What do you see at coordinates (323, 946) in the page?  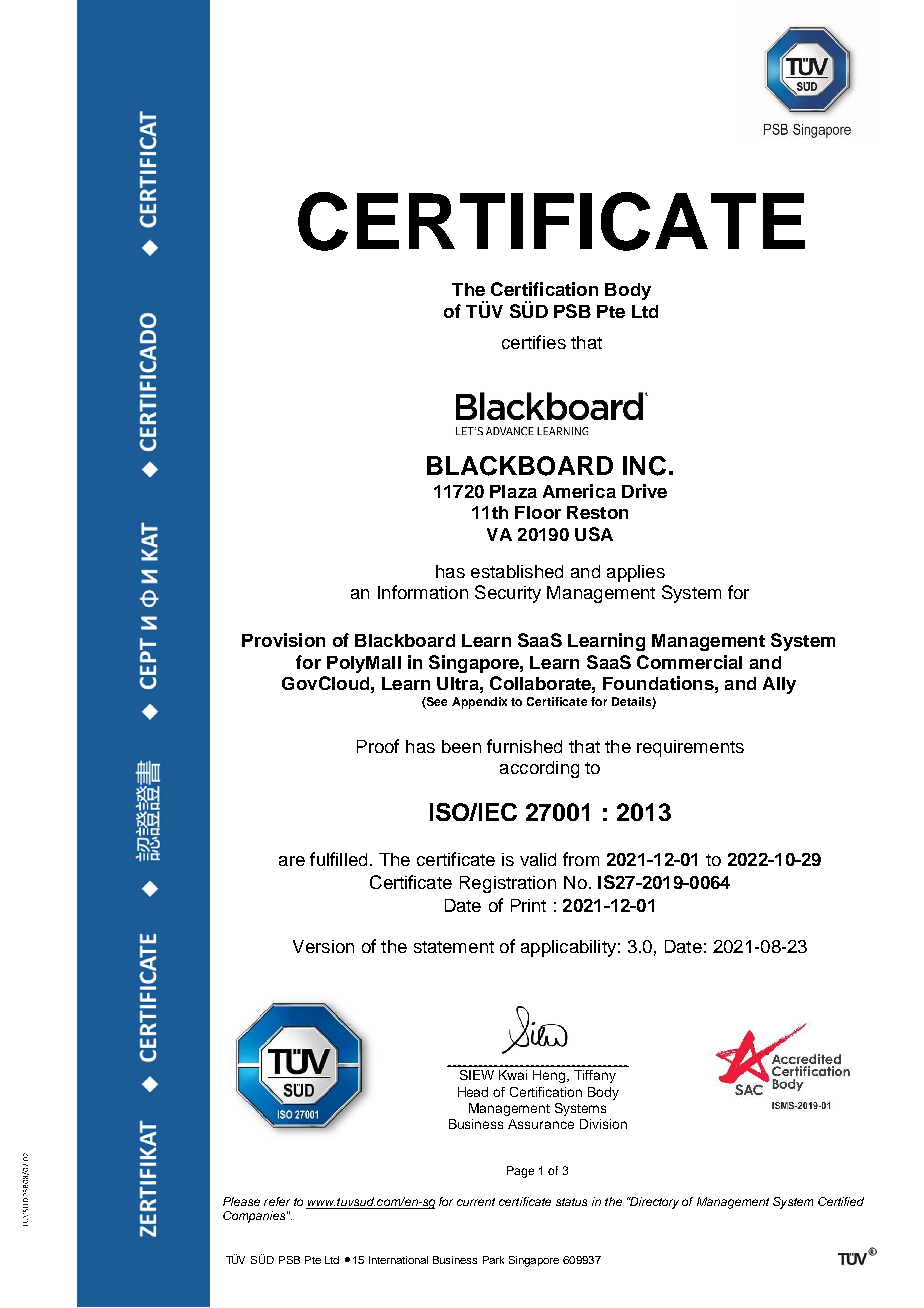 I see `Version` at bounding box center [323, 946].
